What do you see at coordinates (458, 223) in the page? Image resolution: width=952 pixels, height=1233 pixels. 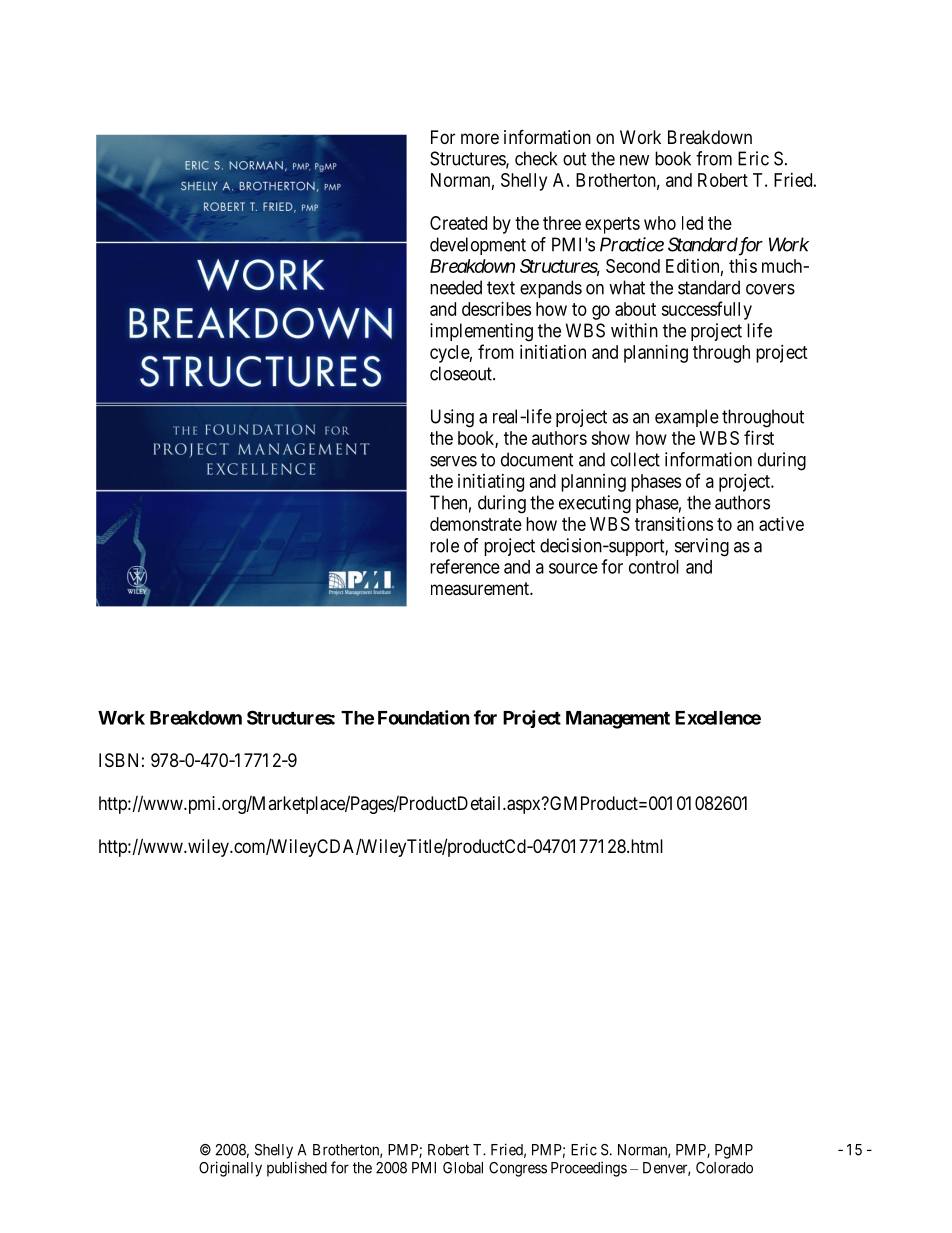 I see `Created` at bounding box center [458, 223].
